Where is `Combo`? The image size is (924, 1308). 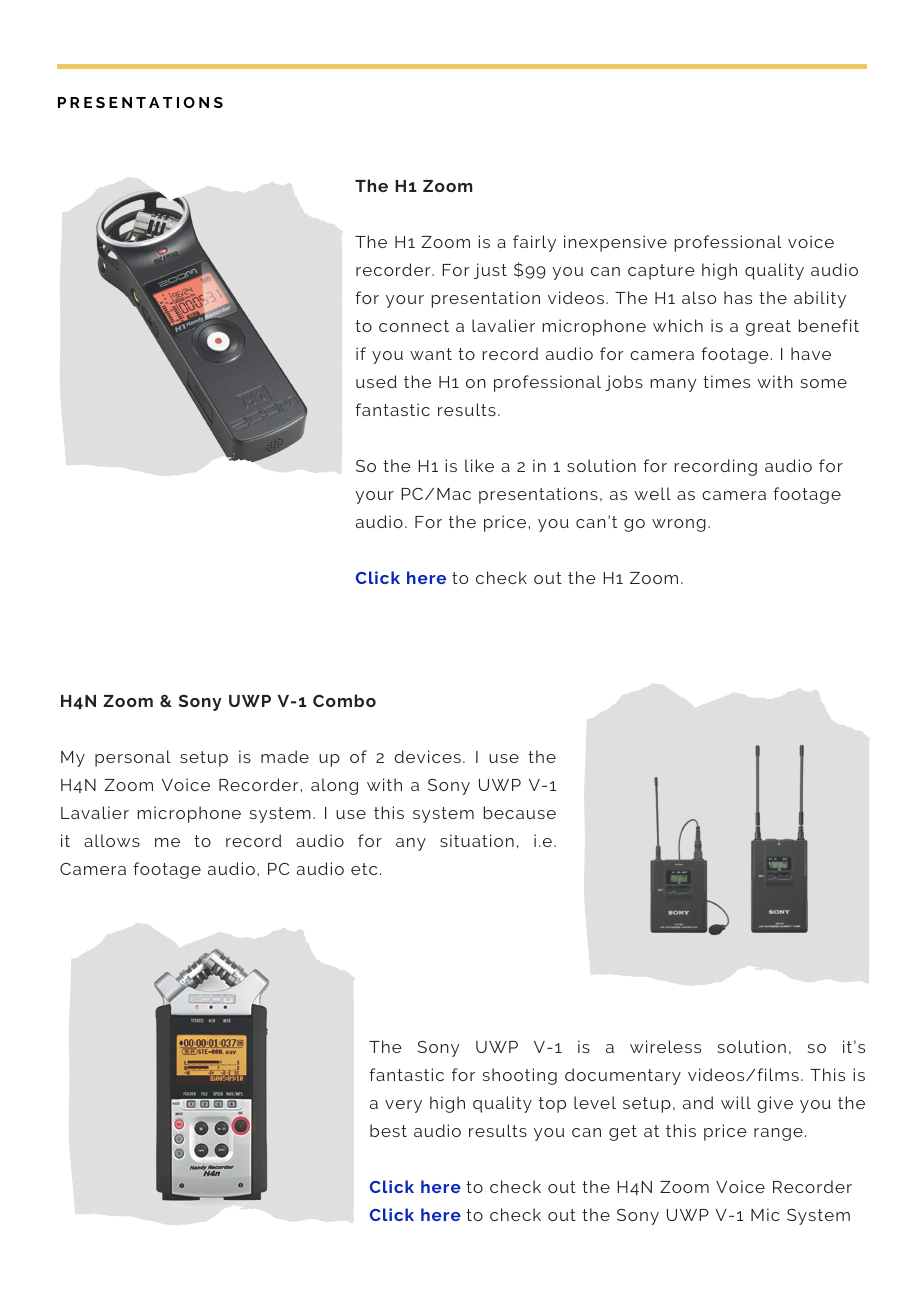 Combo is located at coordinates (344, 700).
